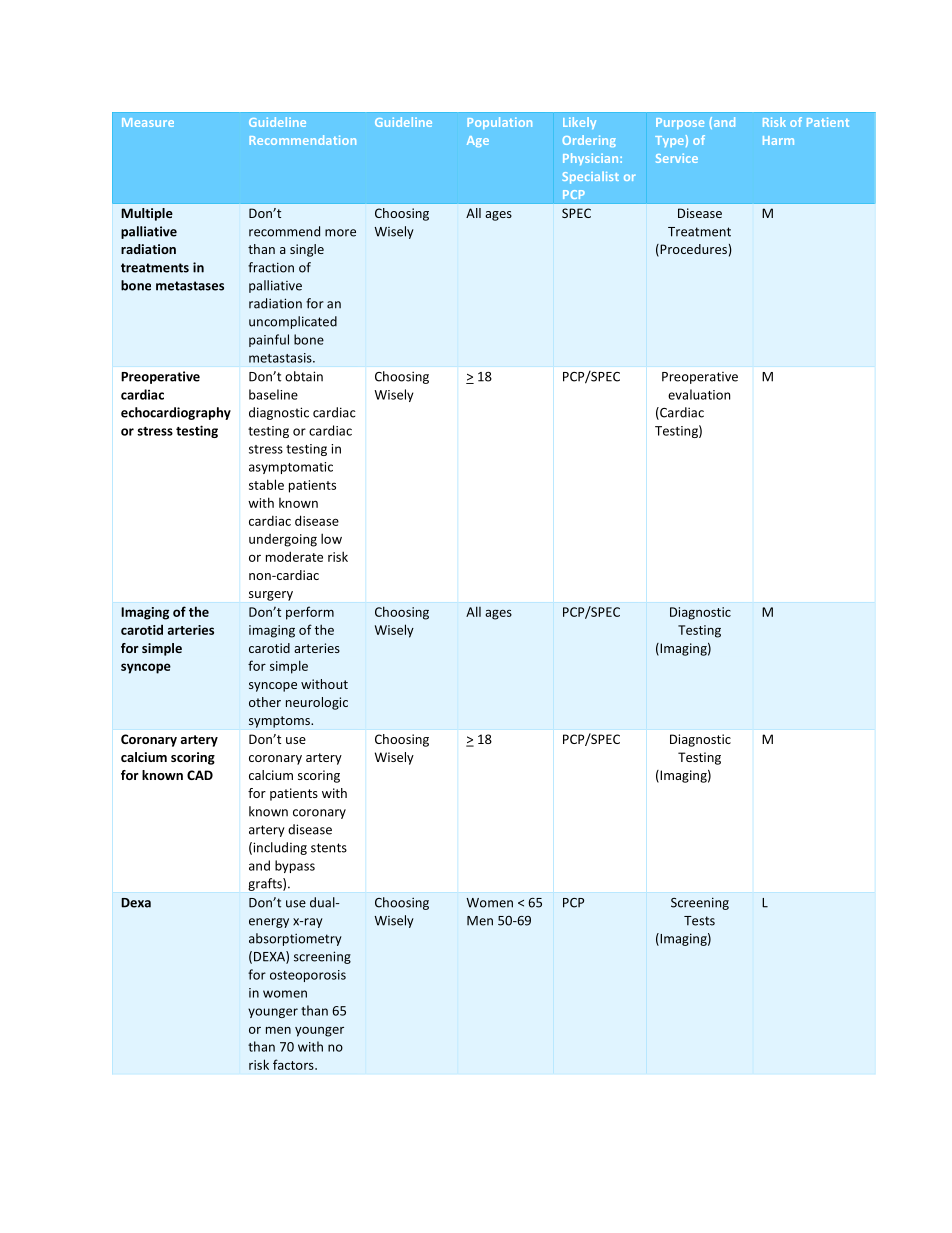 The width and height of the screenshot is (952, 1233). I want to click on Measure, so click(148, 122).
